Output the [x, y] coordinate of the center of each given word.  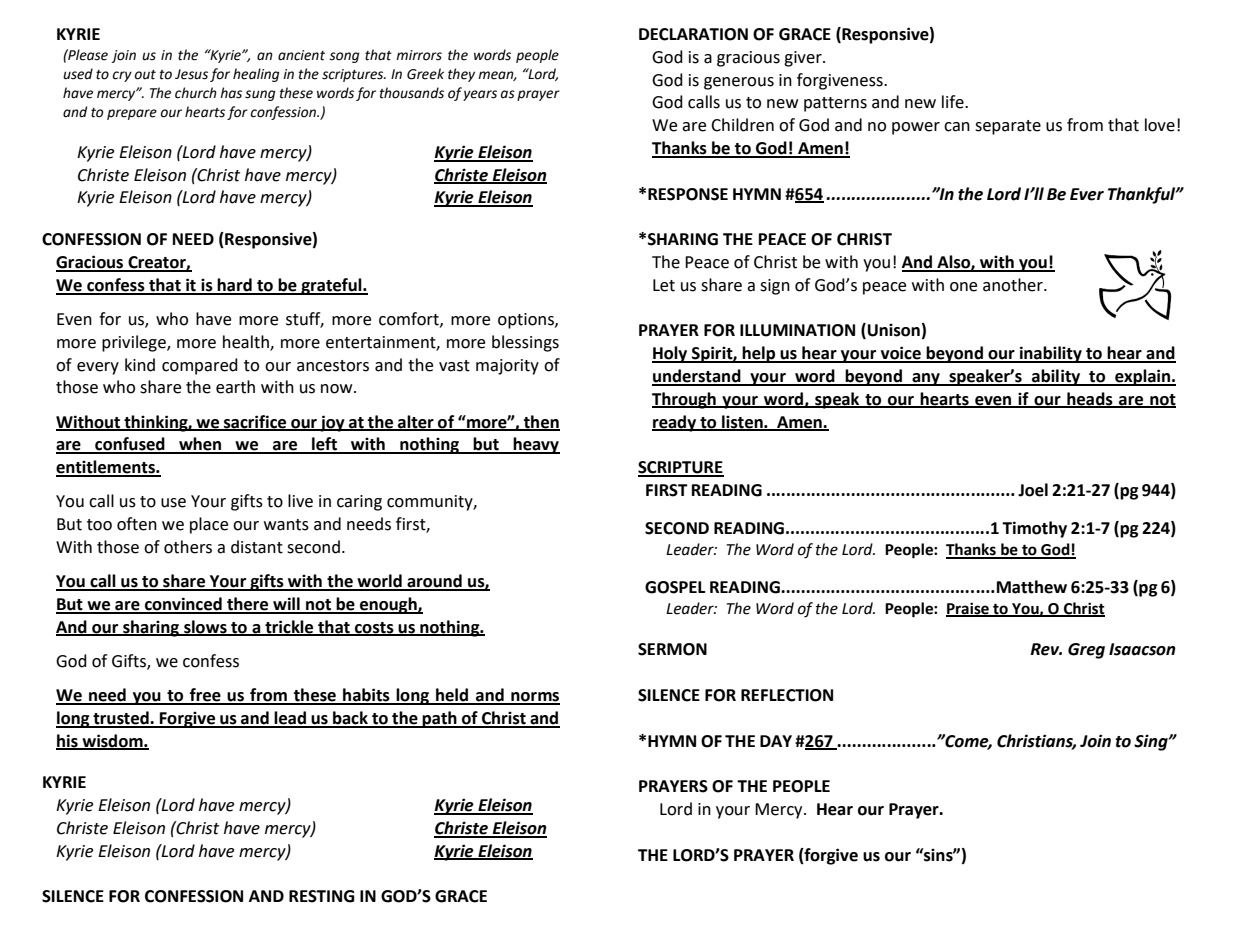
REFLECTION [787, 695]
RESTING [322, 896]
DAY [776, 741]
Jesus [191, 74]
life [954, 102]
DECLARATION [693, 34]
